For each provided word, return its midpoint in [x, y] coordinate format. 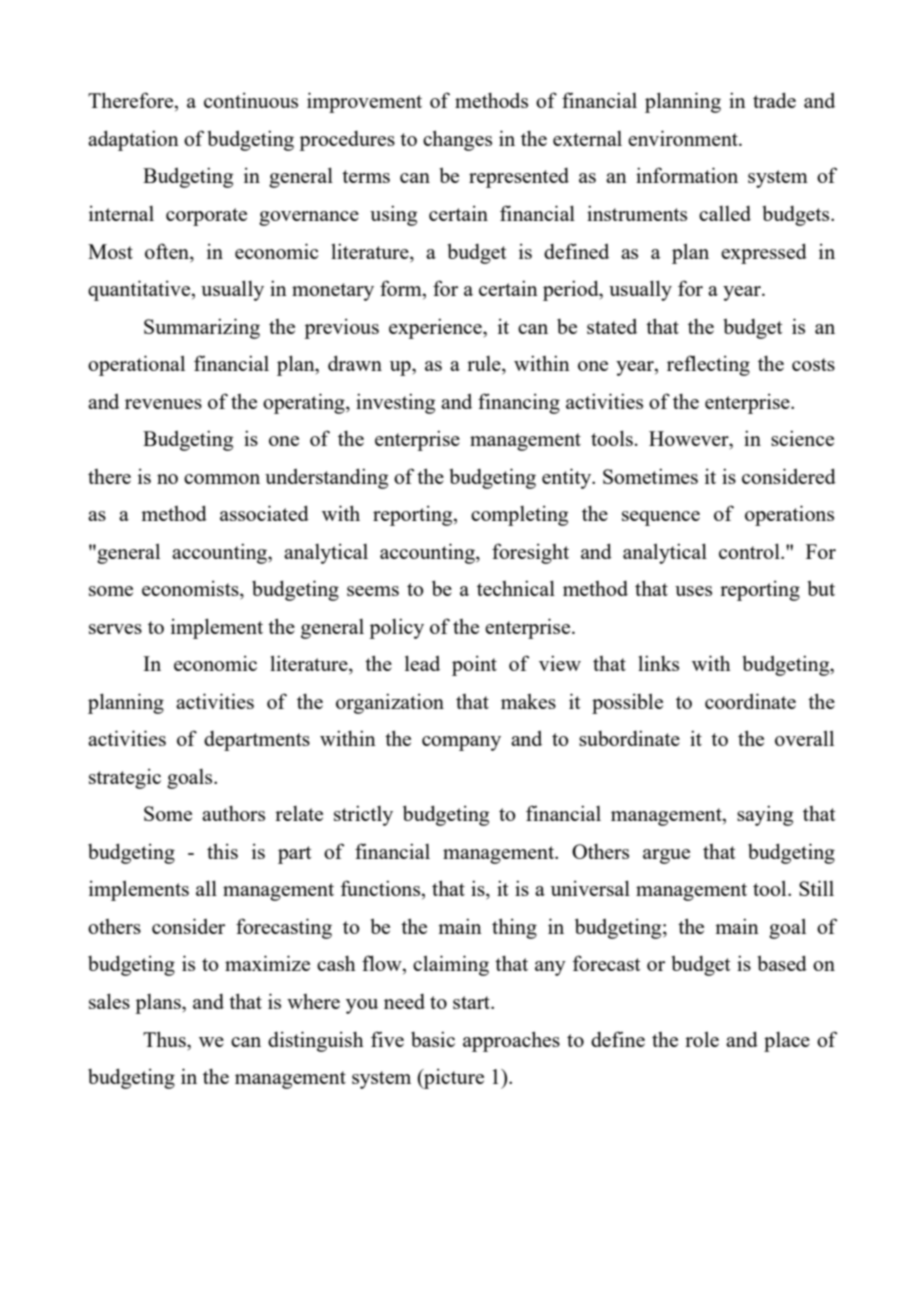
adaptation [133, 140]
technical [516, 588]
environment [684, 138]
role [702, 1039]
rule [485, 365]
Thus [165, 1039]
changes [457, 140]
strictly [363, 815]
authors [233, 813]
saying [765, 815]
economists [191, 589]
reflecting [708, 365]
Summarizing [202, 328]
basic [433, 1039]
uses [693, 591]
